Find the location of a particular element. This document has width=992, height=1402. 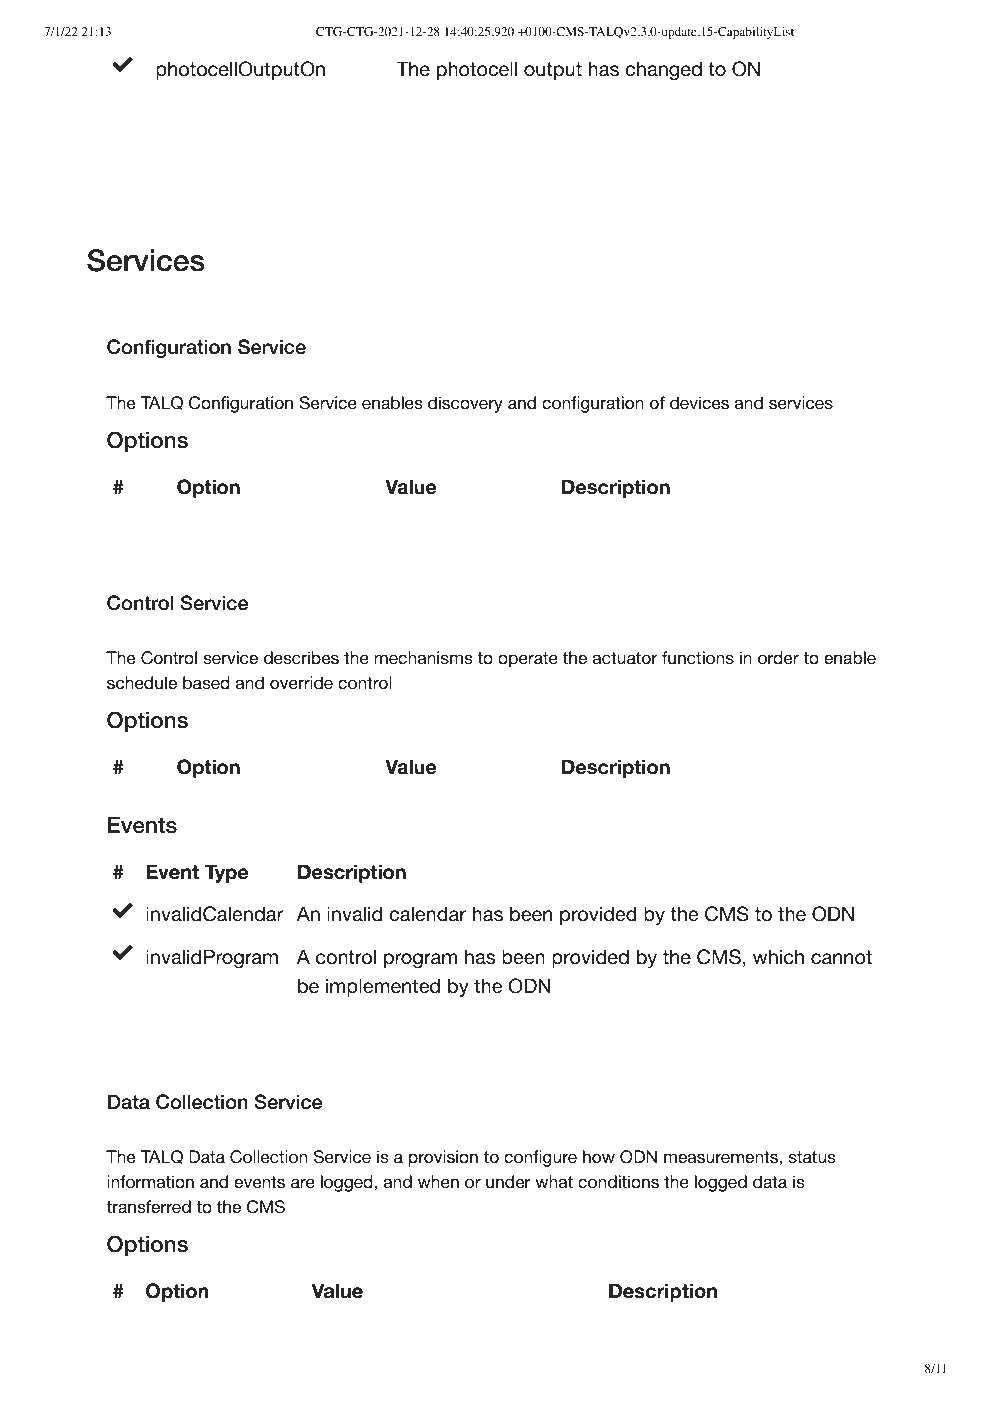

based is located at coordinates (206, 682).
